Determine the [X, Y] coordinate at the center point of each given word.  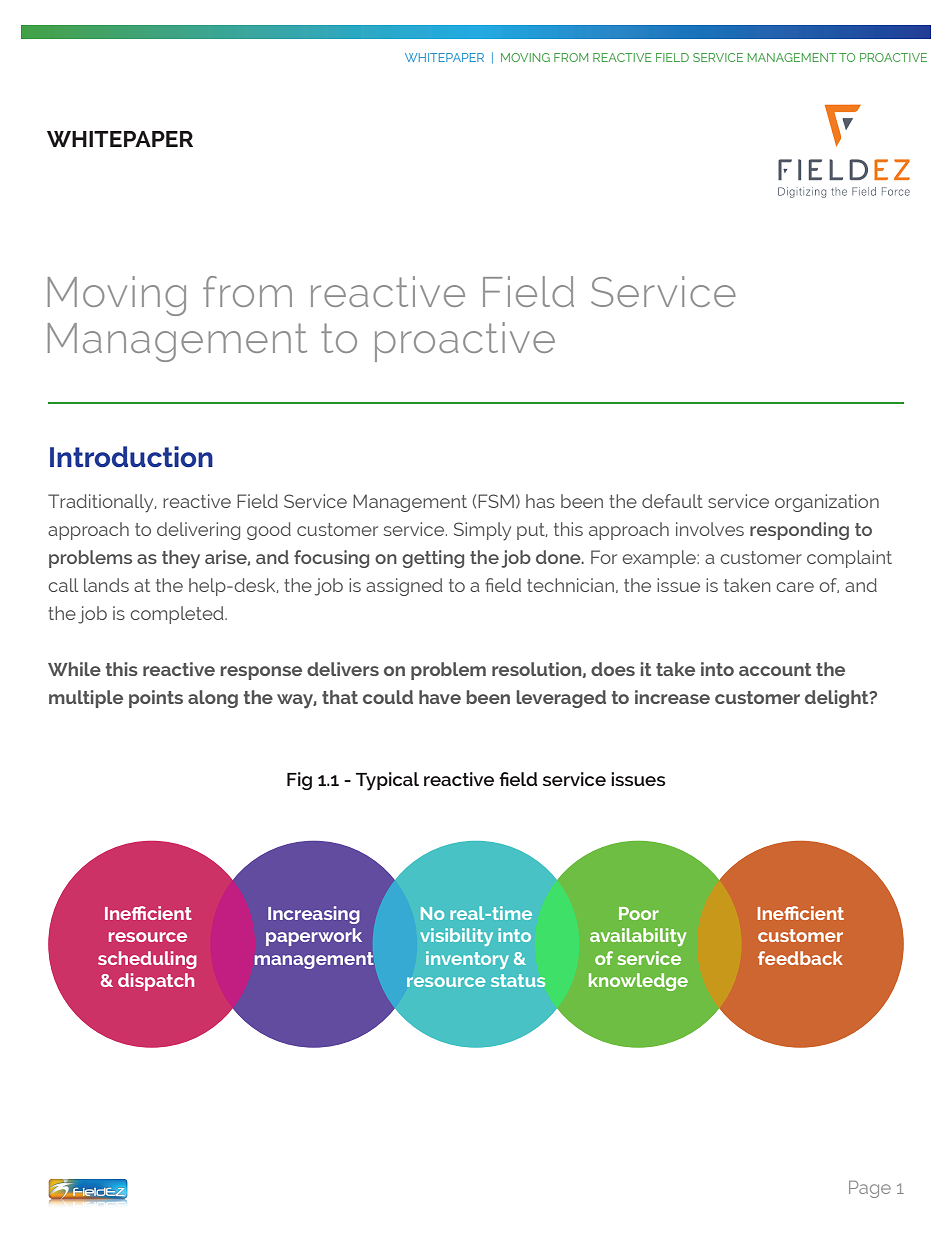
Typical [387, 781]
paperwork [314, 937]
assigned [404, 587]
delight [838, 699]
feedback [800, 958]
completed [178, 615]
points [156, 699]
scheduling [147, 960]
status [518, 980]
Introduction [131, 456]
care [795, 587]
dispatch [156, 982]
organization [827, 503]
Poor [639, 913]
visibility [456, 937]
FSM [496, 501]
